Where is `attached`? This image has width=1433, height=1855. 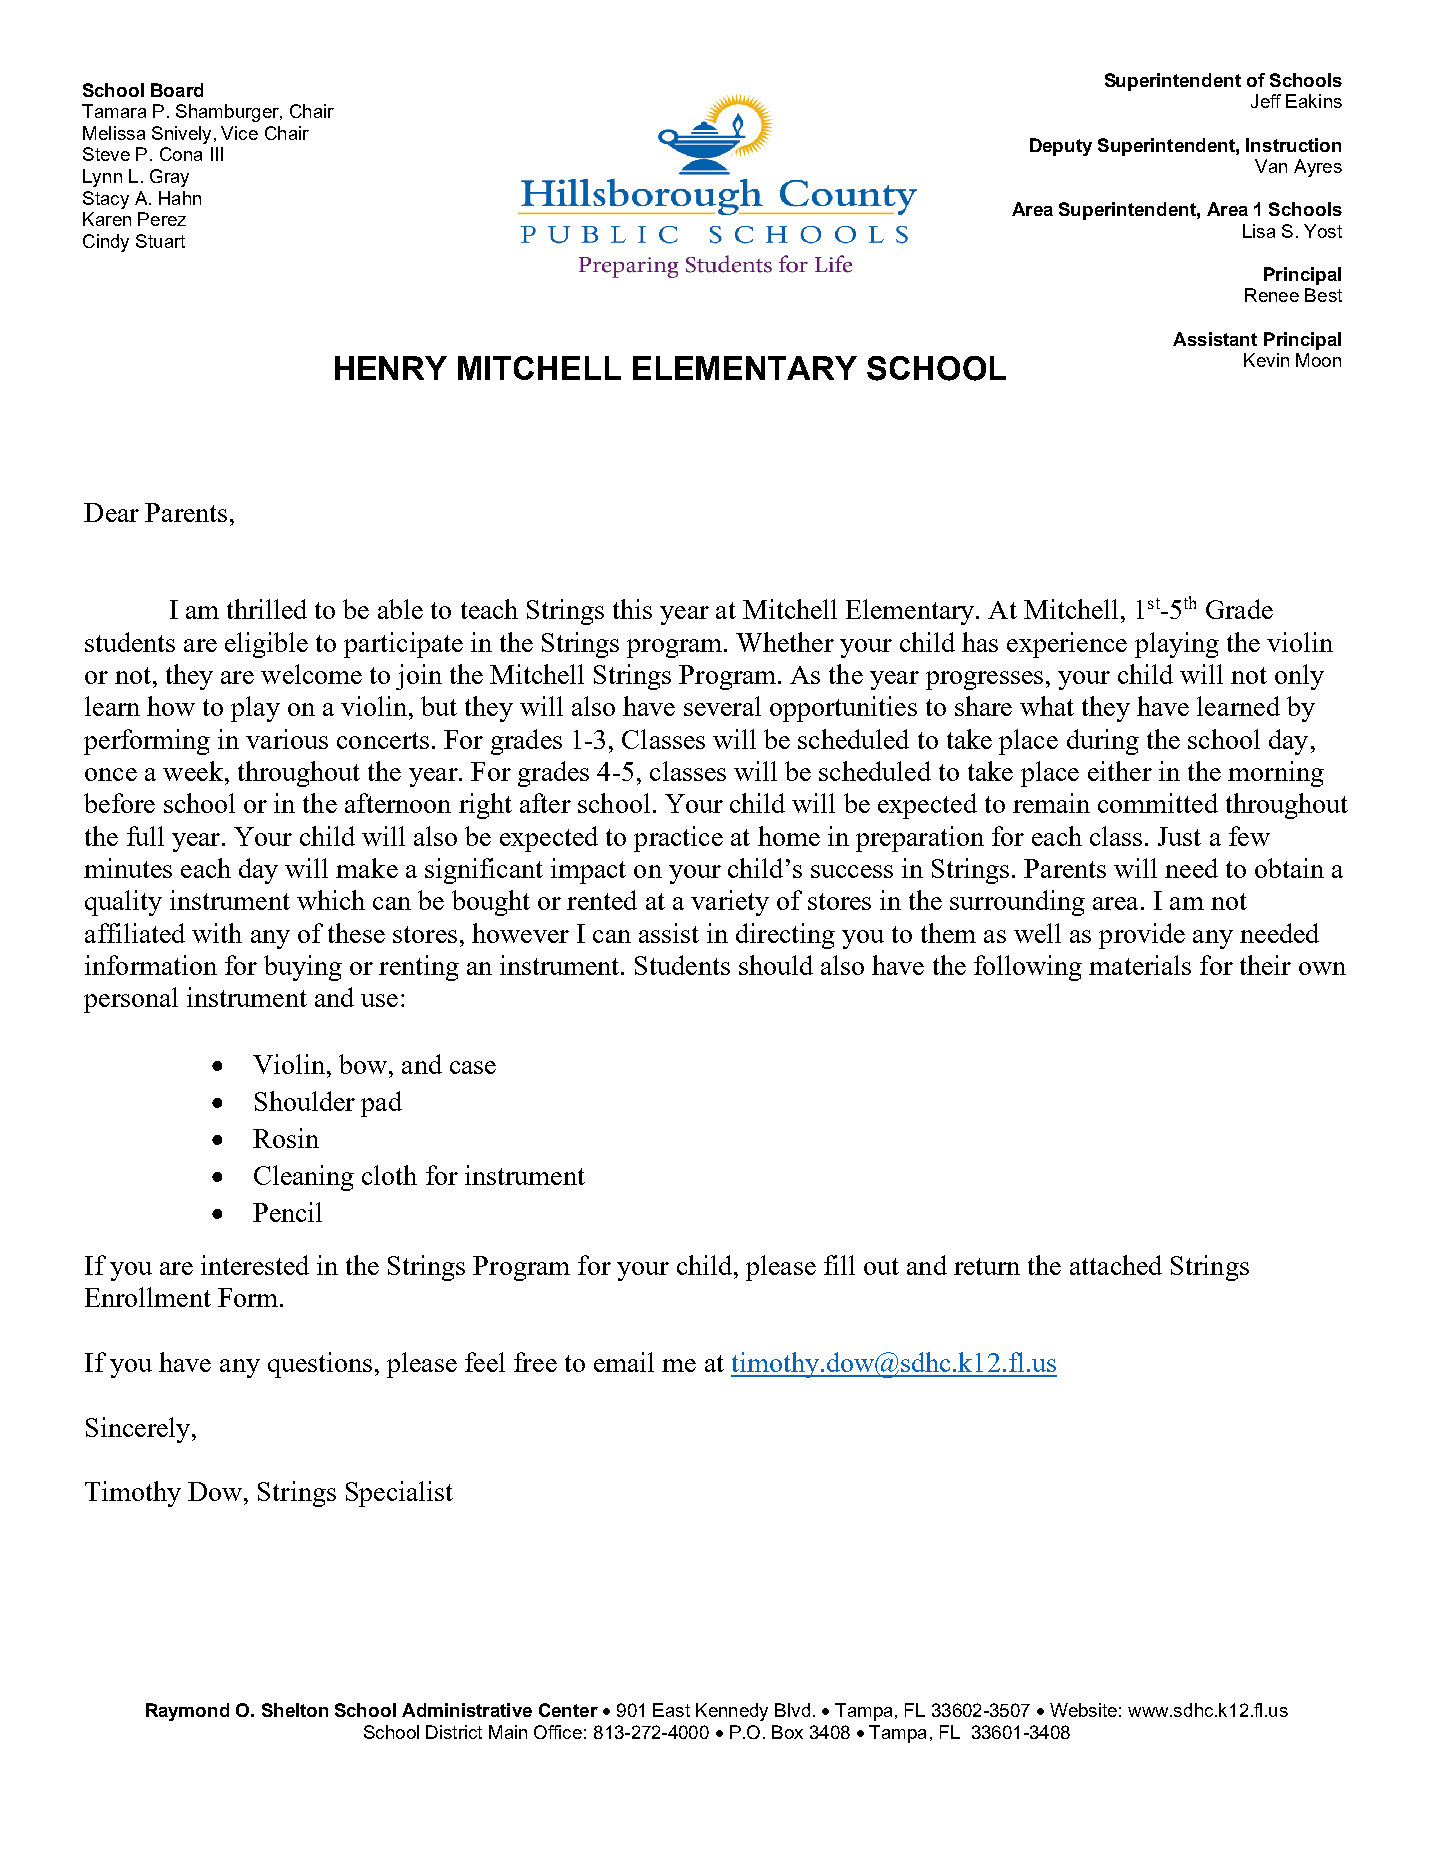
attached is located at coordinates (1116, 1265).
